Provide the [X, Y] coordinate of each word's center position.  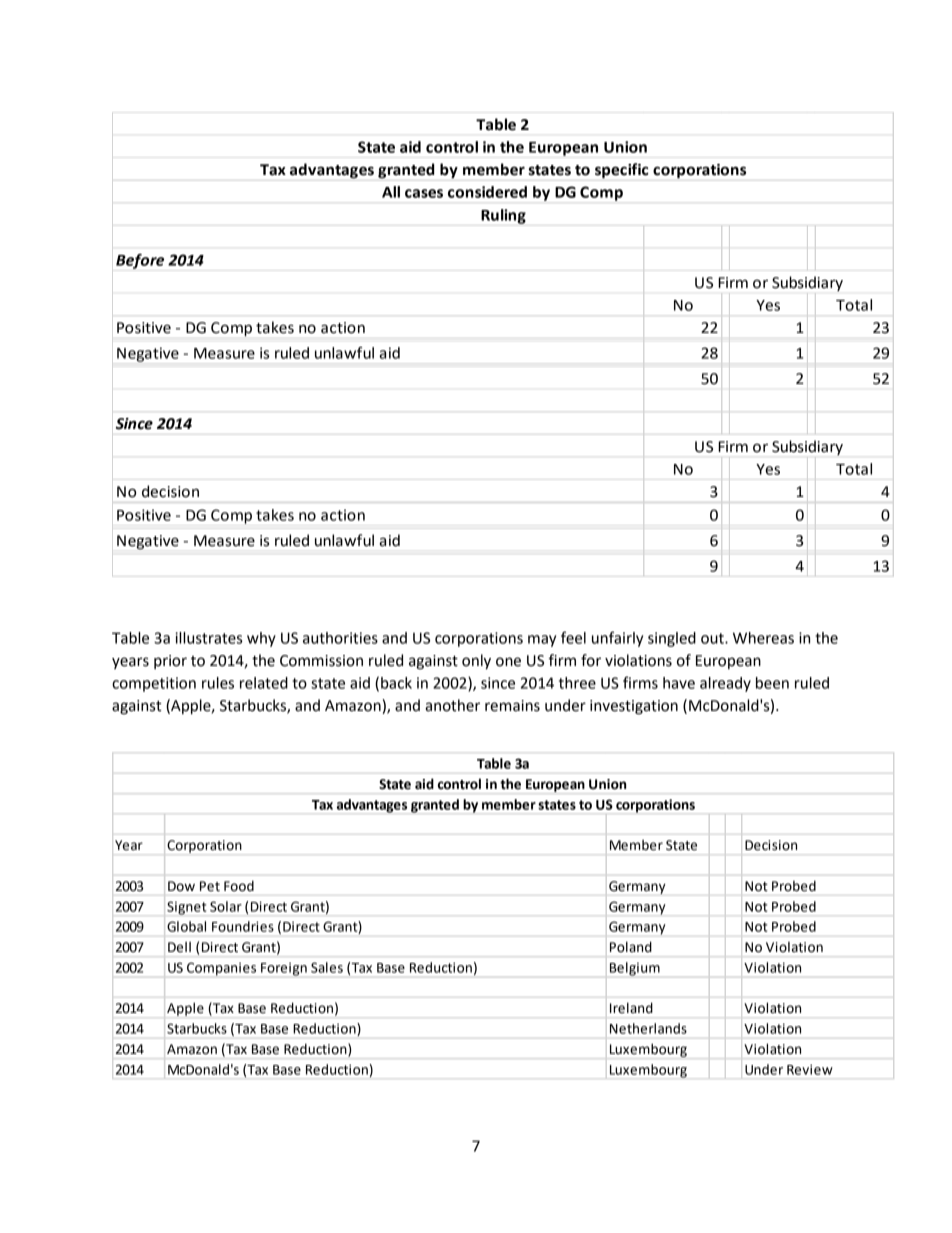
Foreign [284, 969]
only [476, 662]
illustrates [208, 638]
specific [622, 170]
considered [487, 192]
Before [140, 261]
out [713, 638]
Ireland [631, 1008]
